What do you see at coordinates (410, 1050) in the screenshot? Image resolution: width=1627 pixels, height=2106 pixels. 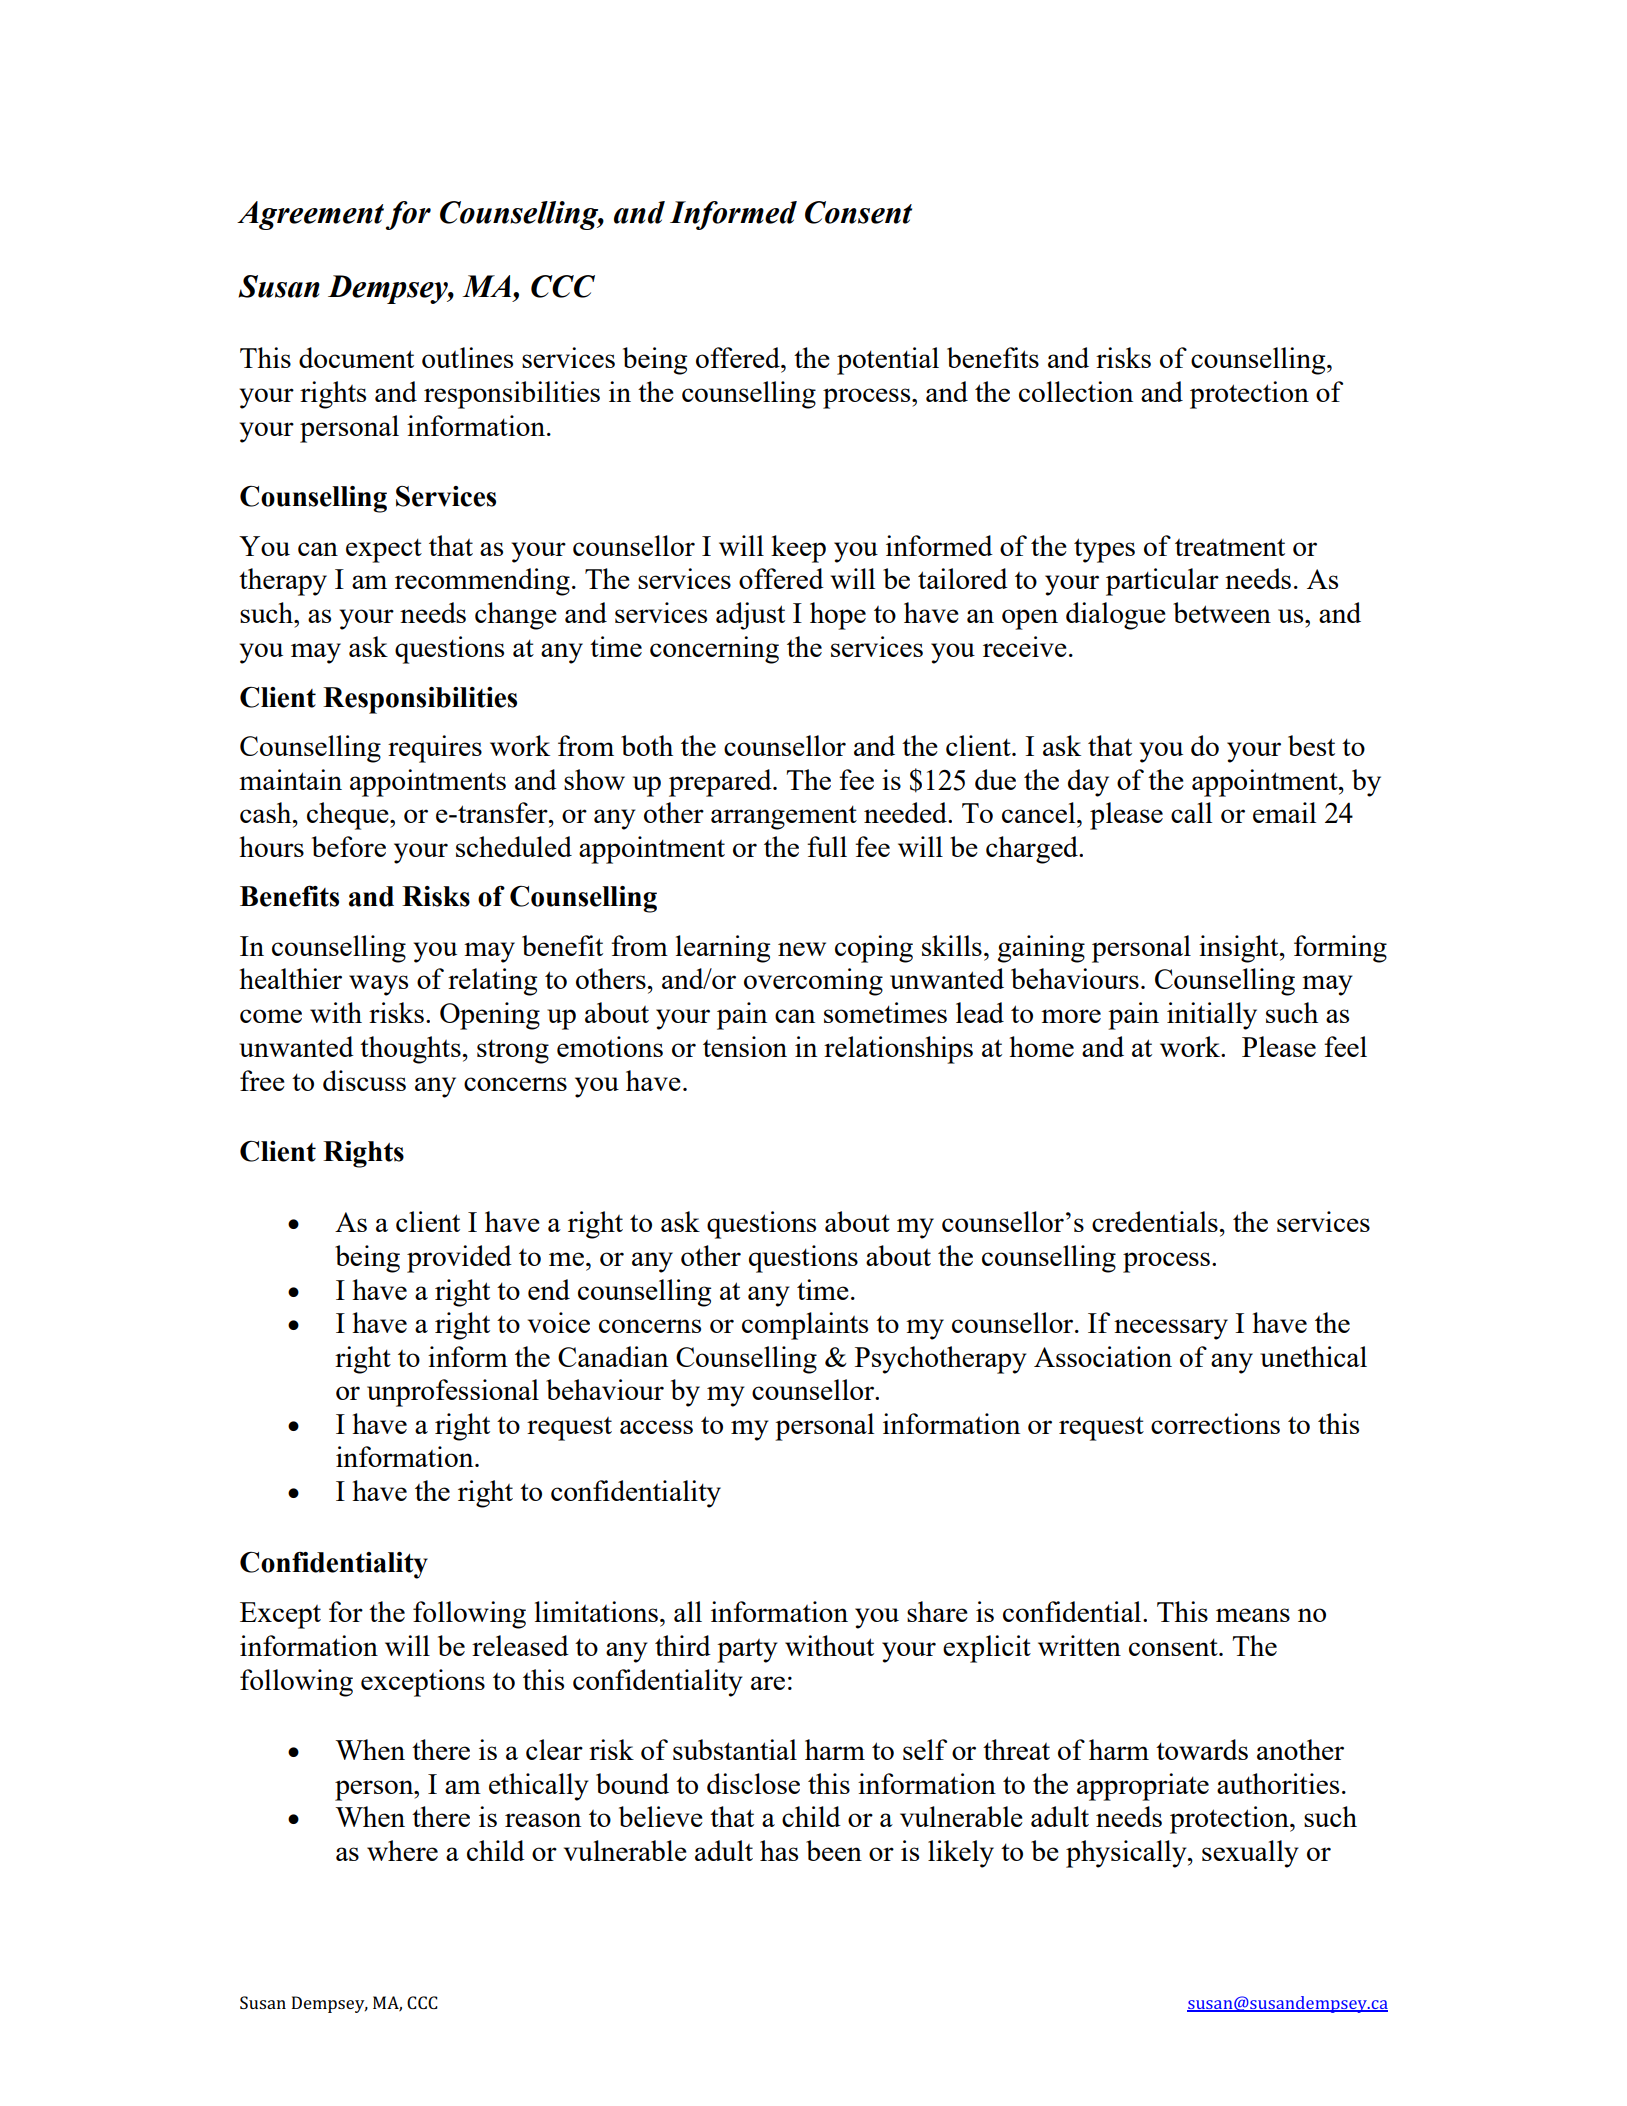 I see `thoughts` at bounding box center [410, 1050].
